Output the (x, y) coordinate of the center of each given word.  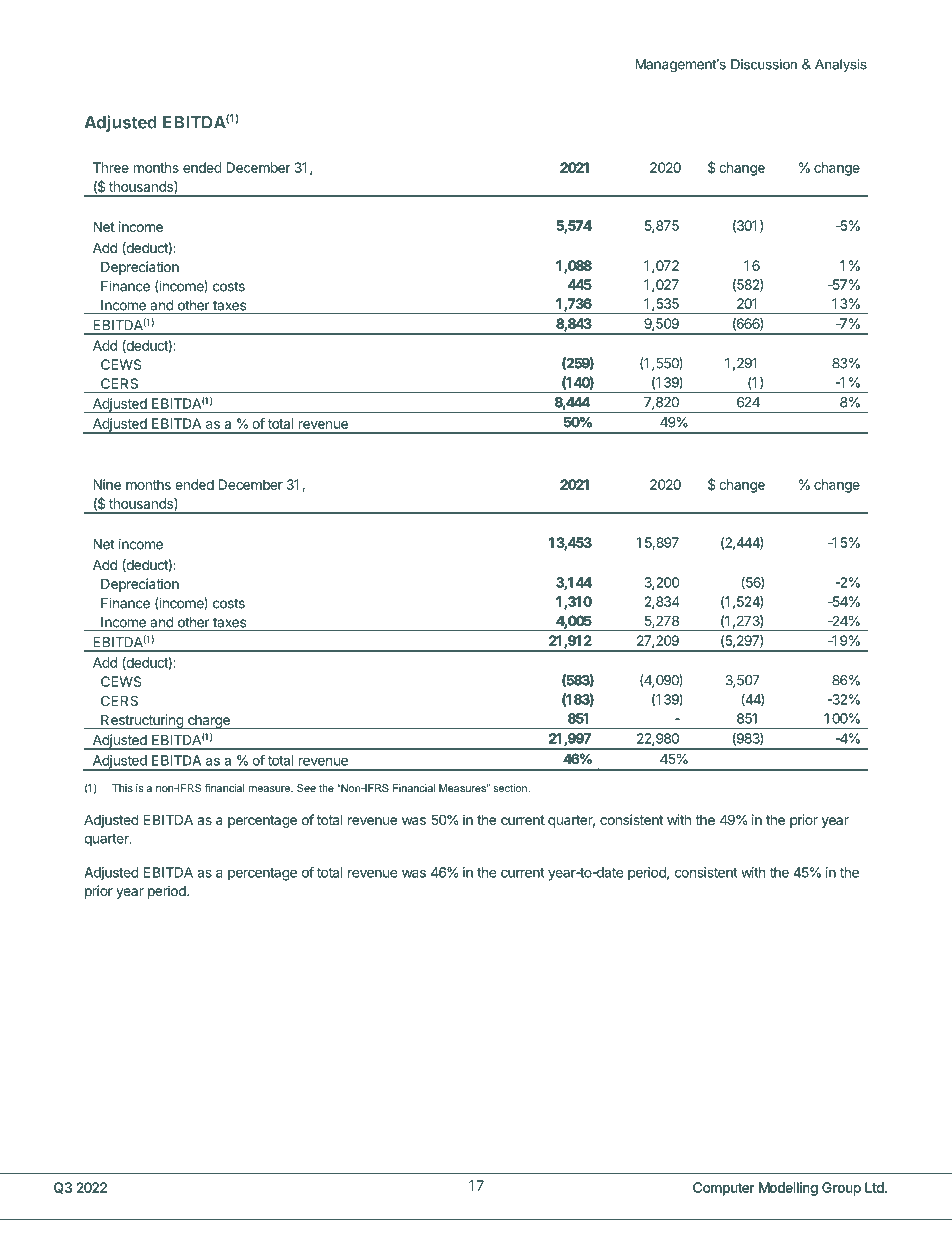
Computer (723, 1189)
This (122, 788)
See (306, 788)
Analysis (841, 65)
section (511, 788)
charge (208, 722)
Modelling (788, 1189)
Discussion (764, 64)
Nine (107, 484)
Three (111, 167)
